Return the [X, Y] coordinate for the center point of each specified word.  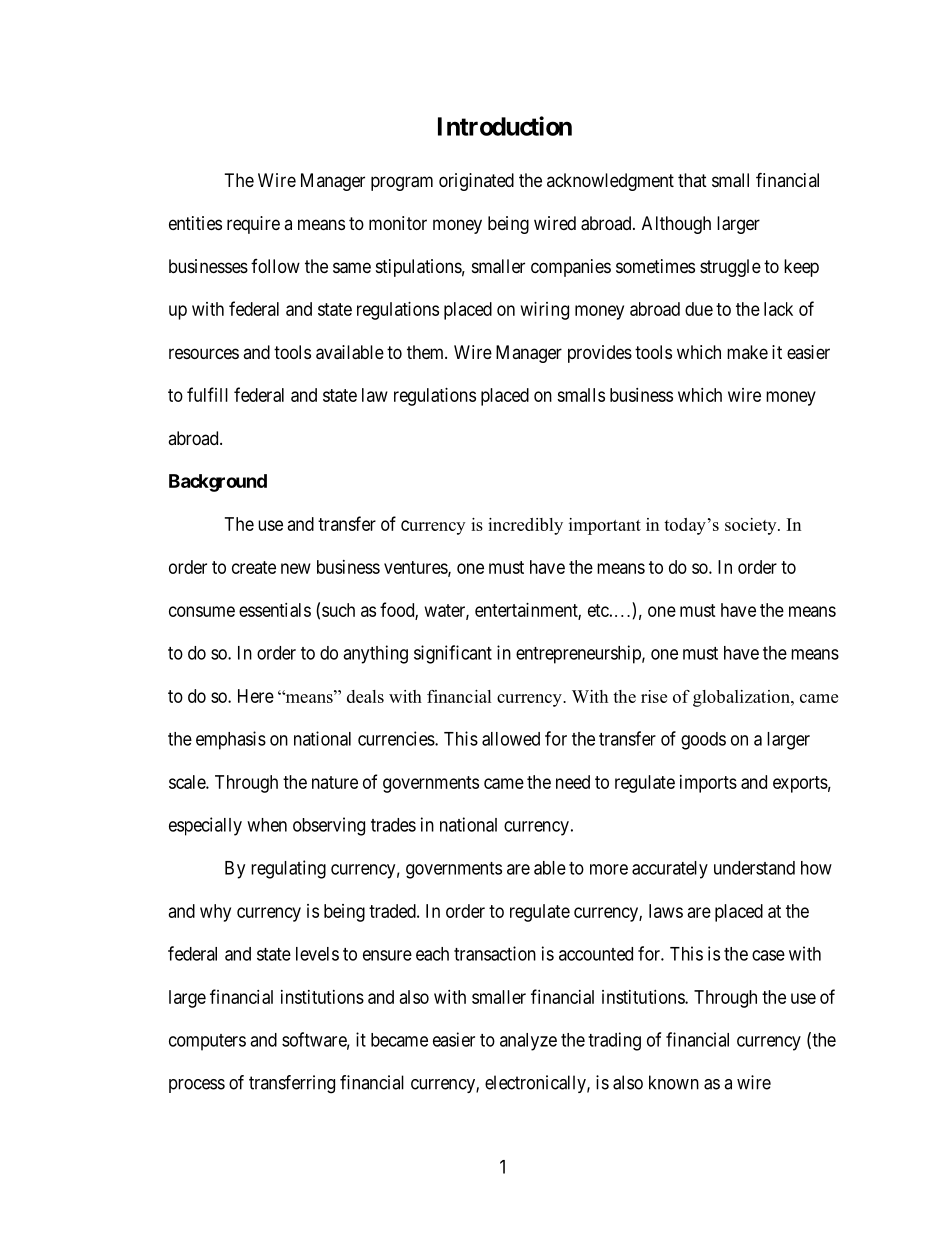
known [674, 1082]
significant [453, 654]
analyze [528, 1042]
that [692, 180]
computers [207, 1042]
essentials [275, 610]
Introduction [505, 126]
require [253, 225]
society [752, 526]
